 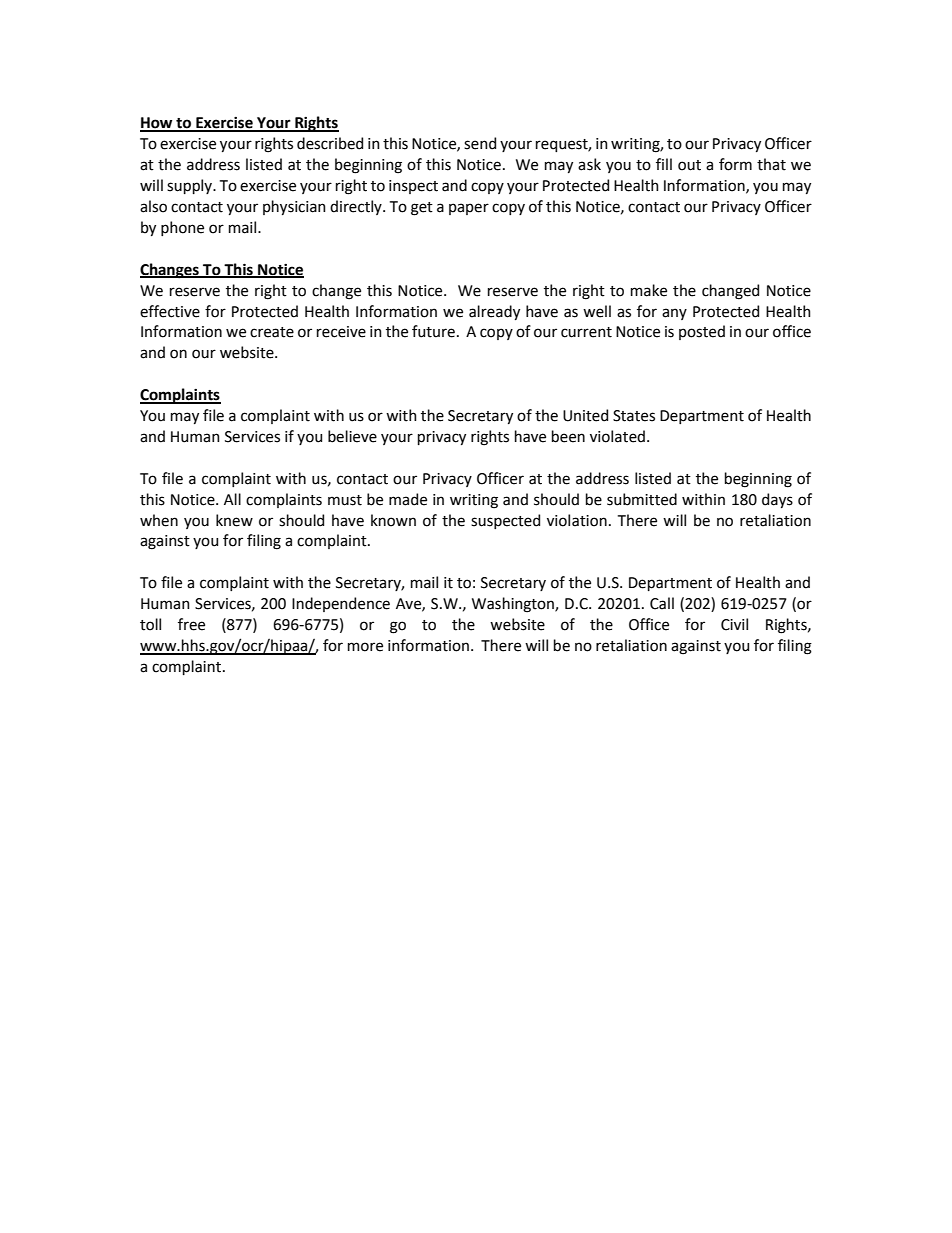 What do you see at coordinates (505, 521) in the screenshot?
I see `suspected` at bounding box center [505, 521].
